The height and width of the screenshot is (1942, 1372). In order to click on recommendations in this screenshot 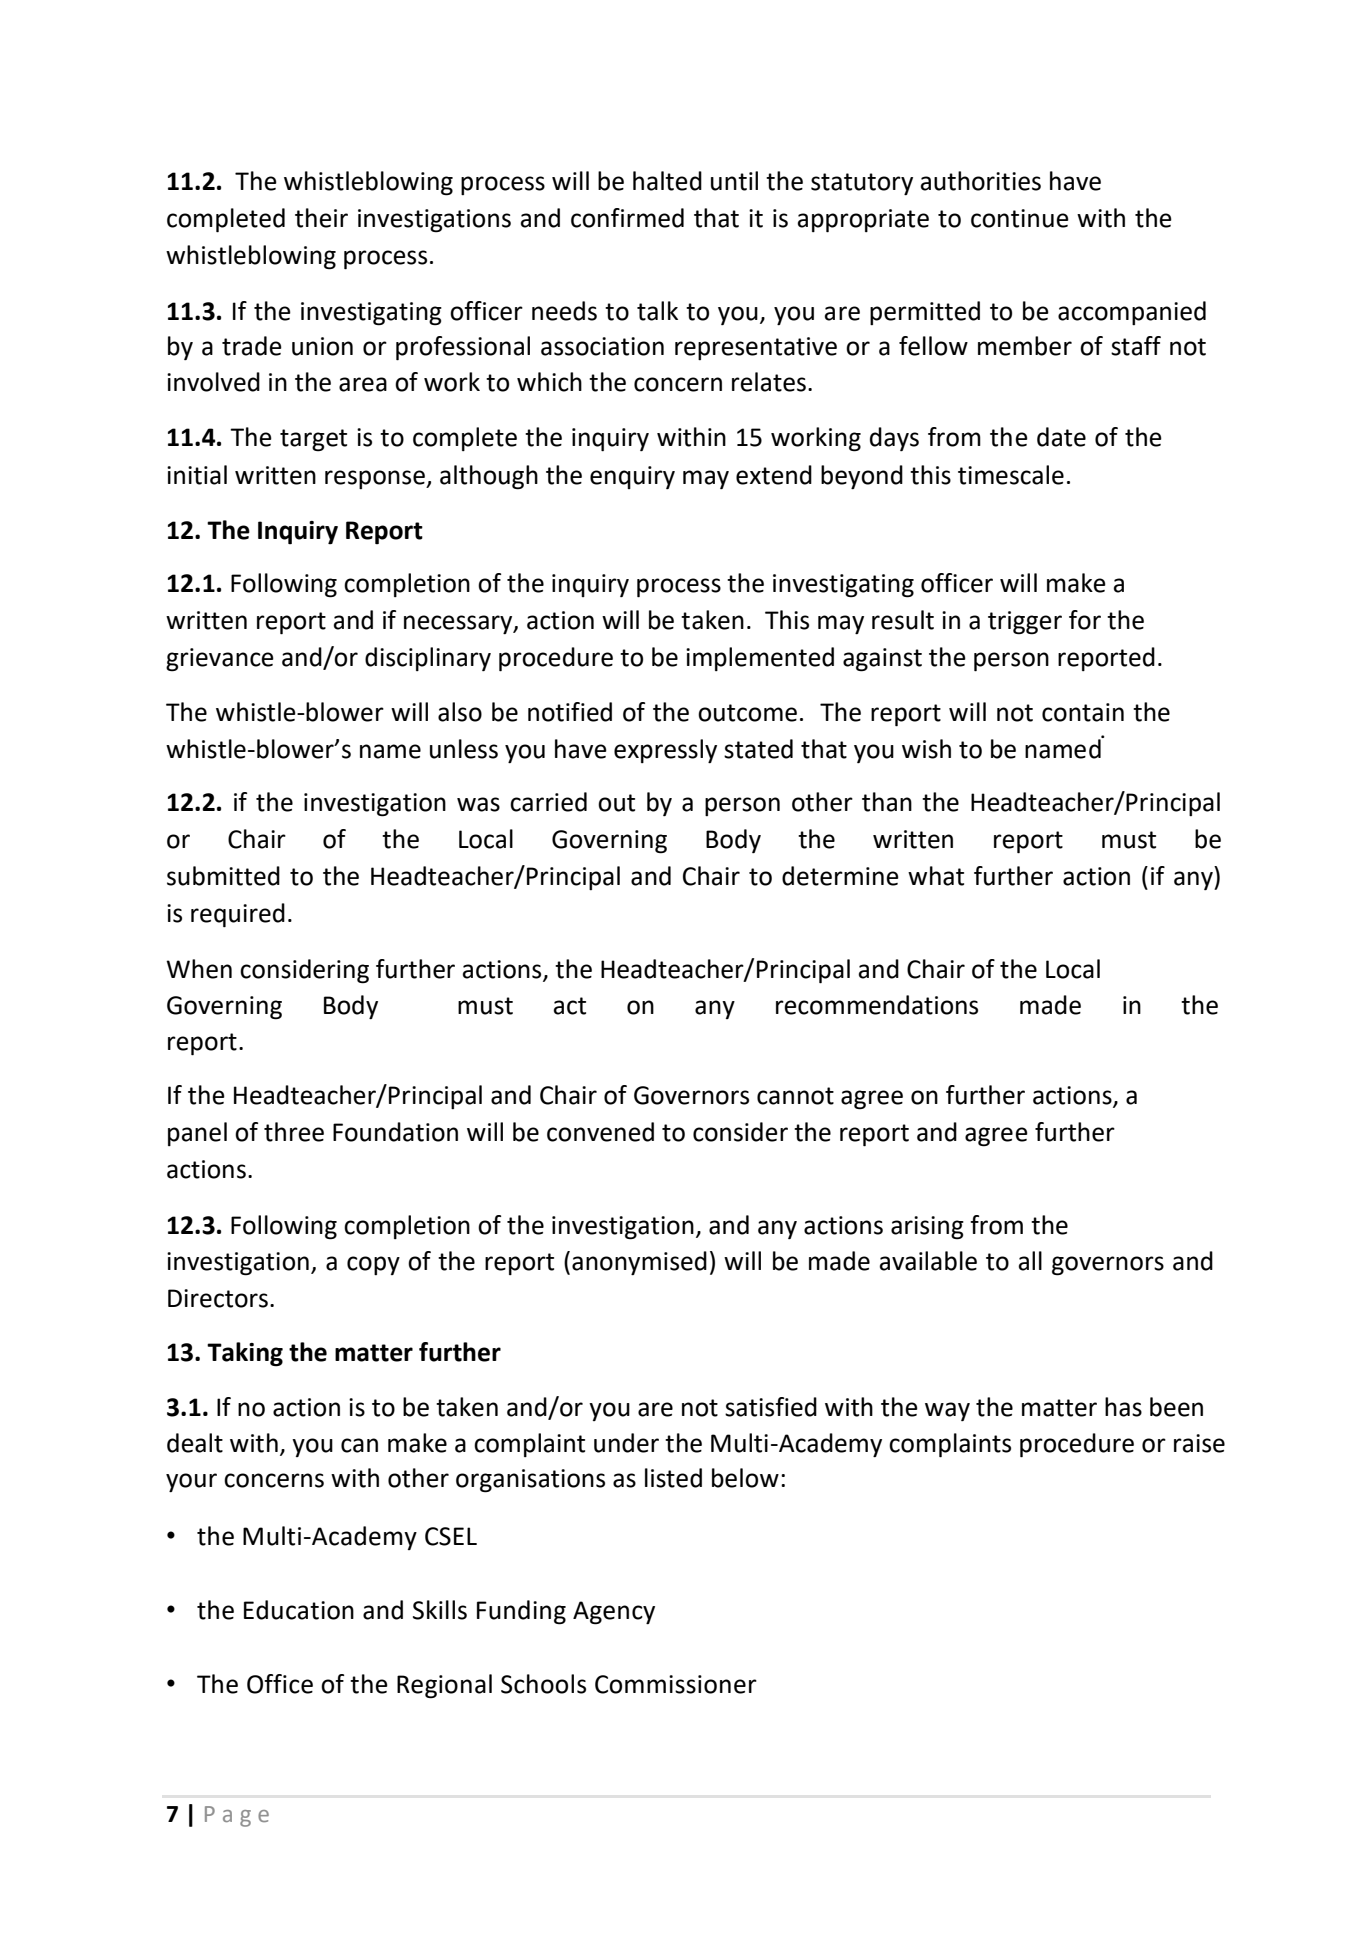, I will do `click(877, 1005)`.
